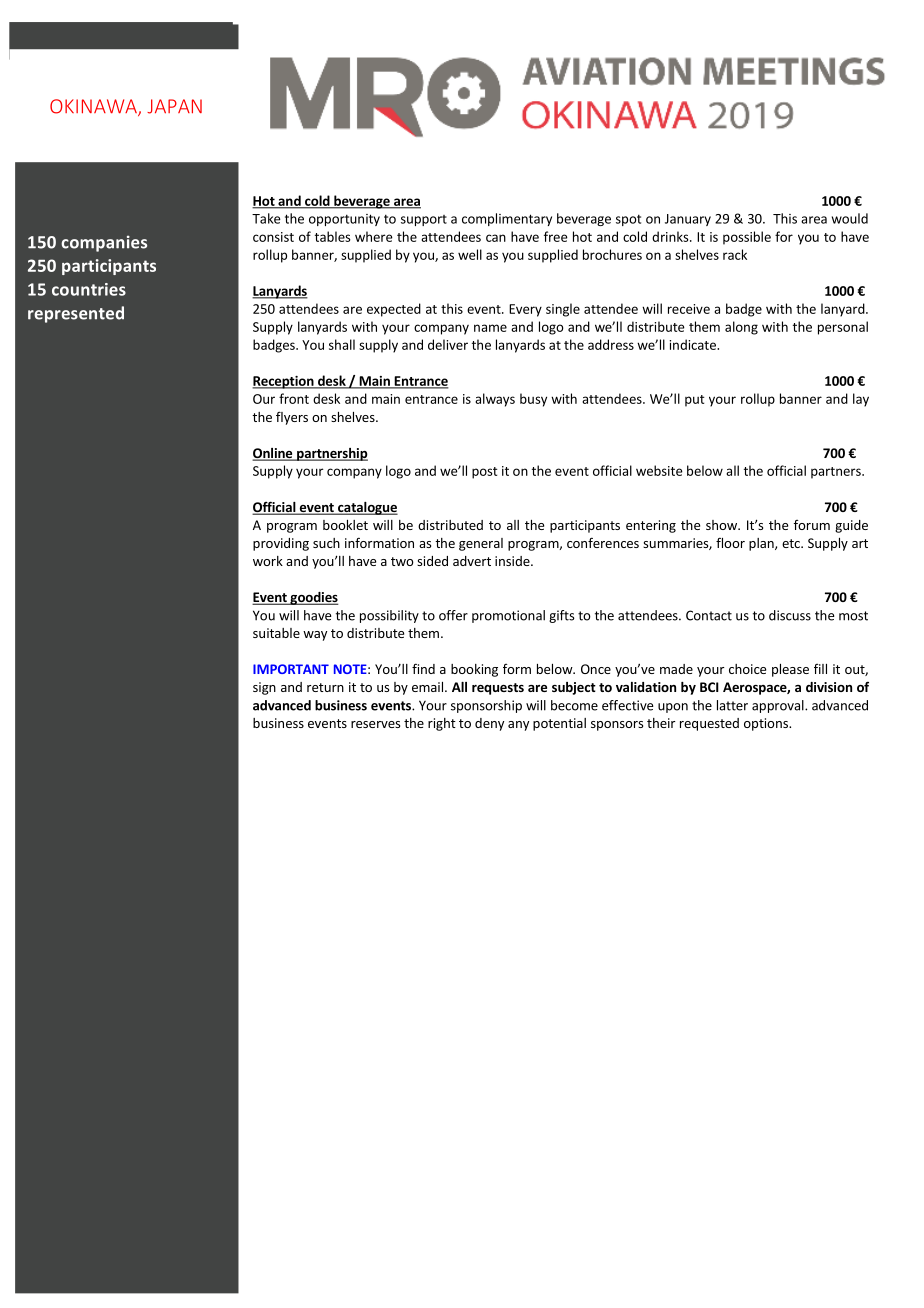  What do you see at coordinates (264, 688) in the image?
I see `sign` at bounding box center [264, 688].
